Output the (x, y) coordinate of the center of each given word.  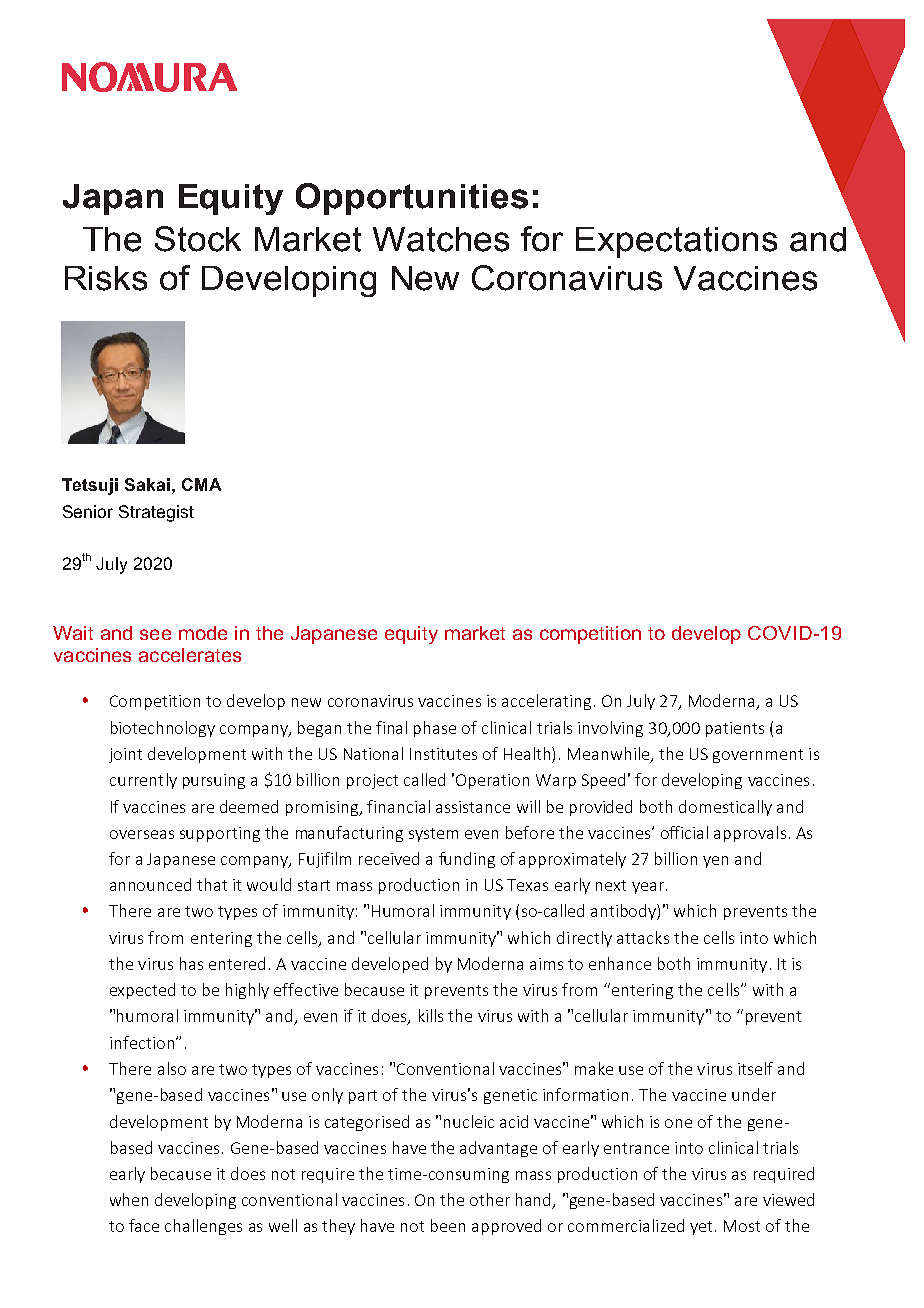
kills (431, 1015)
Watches (441, 239)
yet (701, 1228)
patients (735, 729)
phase (435, 729)
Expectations (676, 242)
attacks (643, 937)
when (129, 1199)
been (448, 1225)
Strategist (156, 513)
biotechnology (163, 729)
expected (142, 991)
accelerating (546, 702)
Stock (198, 239)
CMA (201, 484)
